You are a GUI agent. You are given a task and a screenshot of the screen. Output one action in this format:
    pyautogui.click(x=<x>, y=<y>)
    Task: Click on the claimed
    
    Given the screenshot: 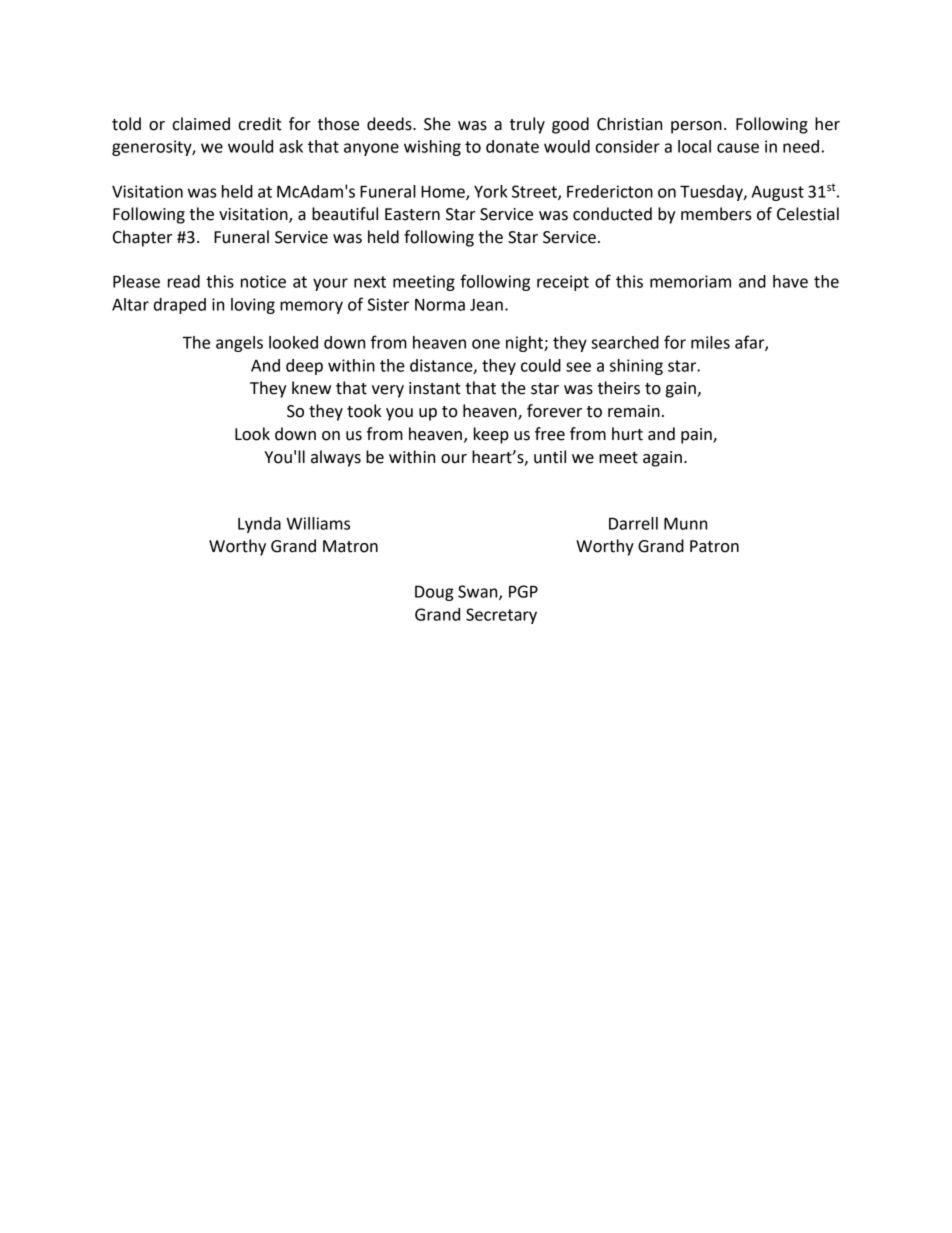 What is the action you would take?
    pyautogui.click(x=201, y=124)
